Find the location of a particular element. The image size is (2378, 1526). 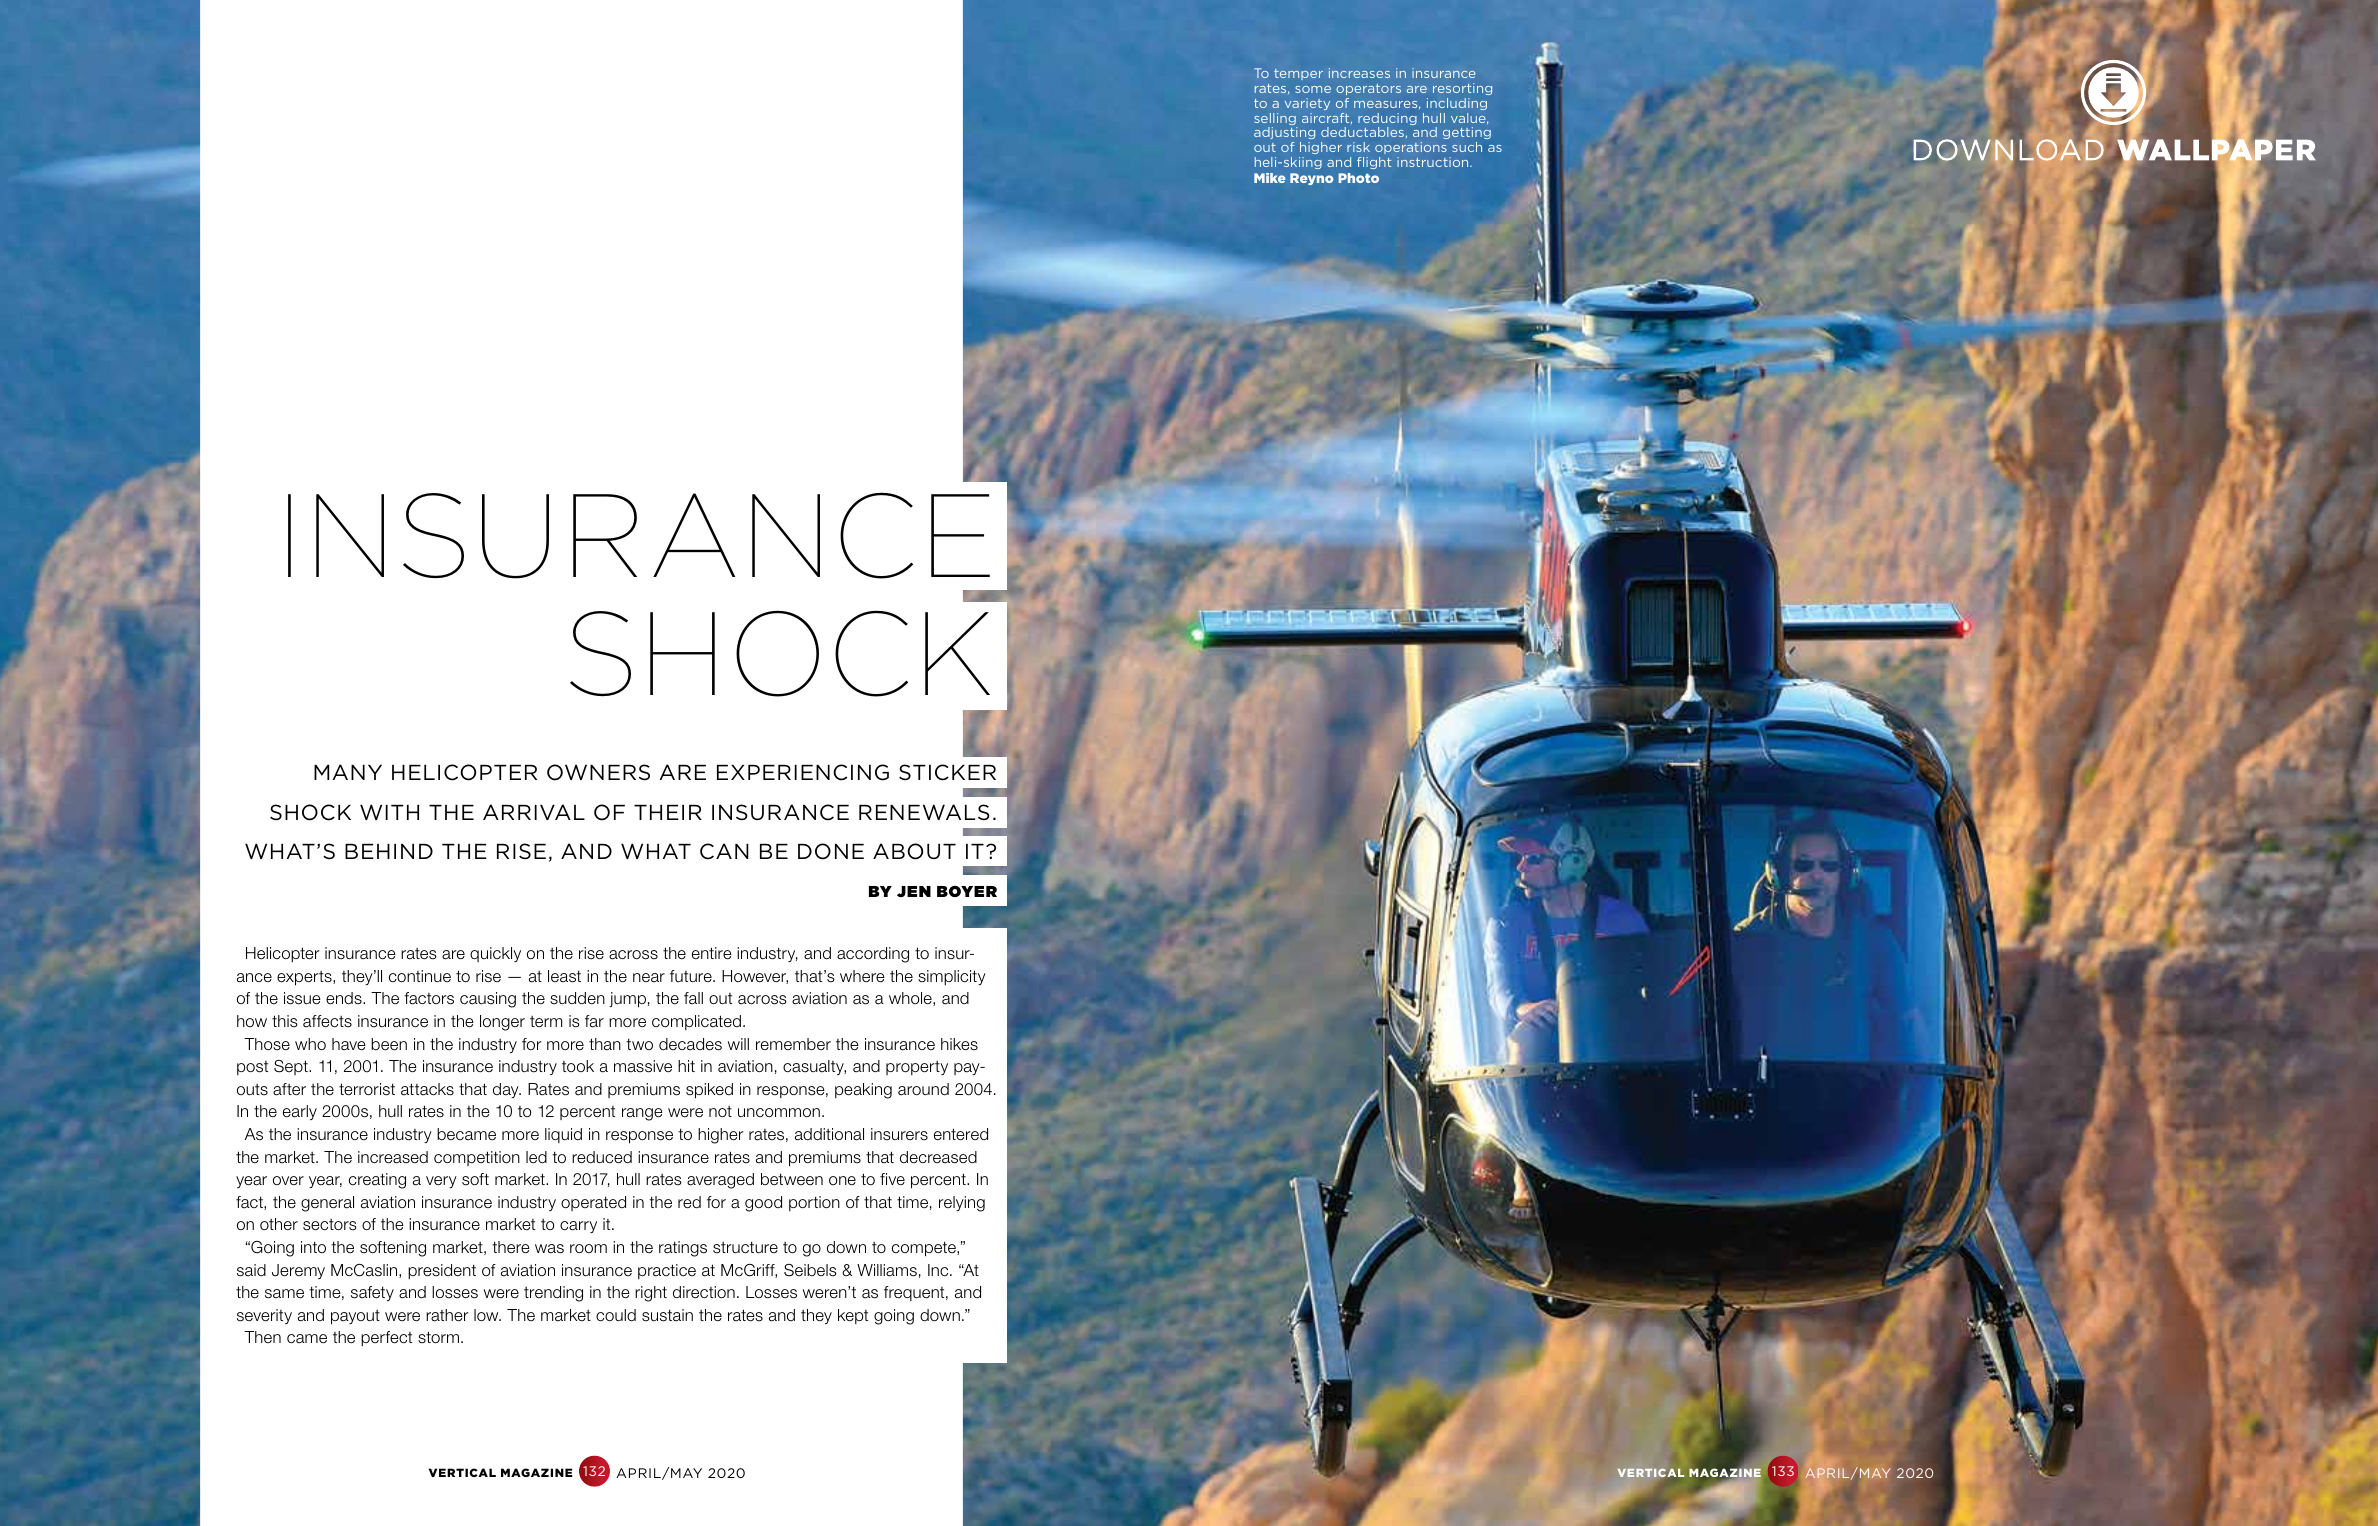

EXPERIENCING is located at coordinates (803, 772).
